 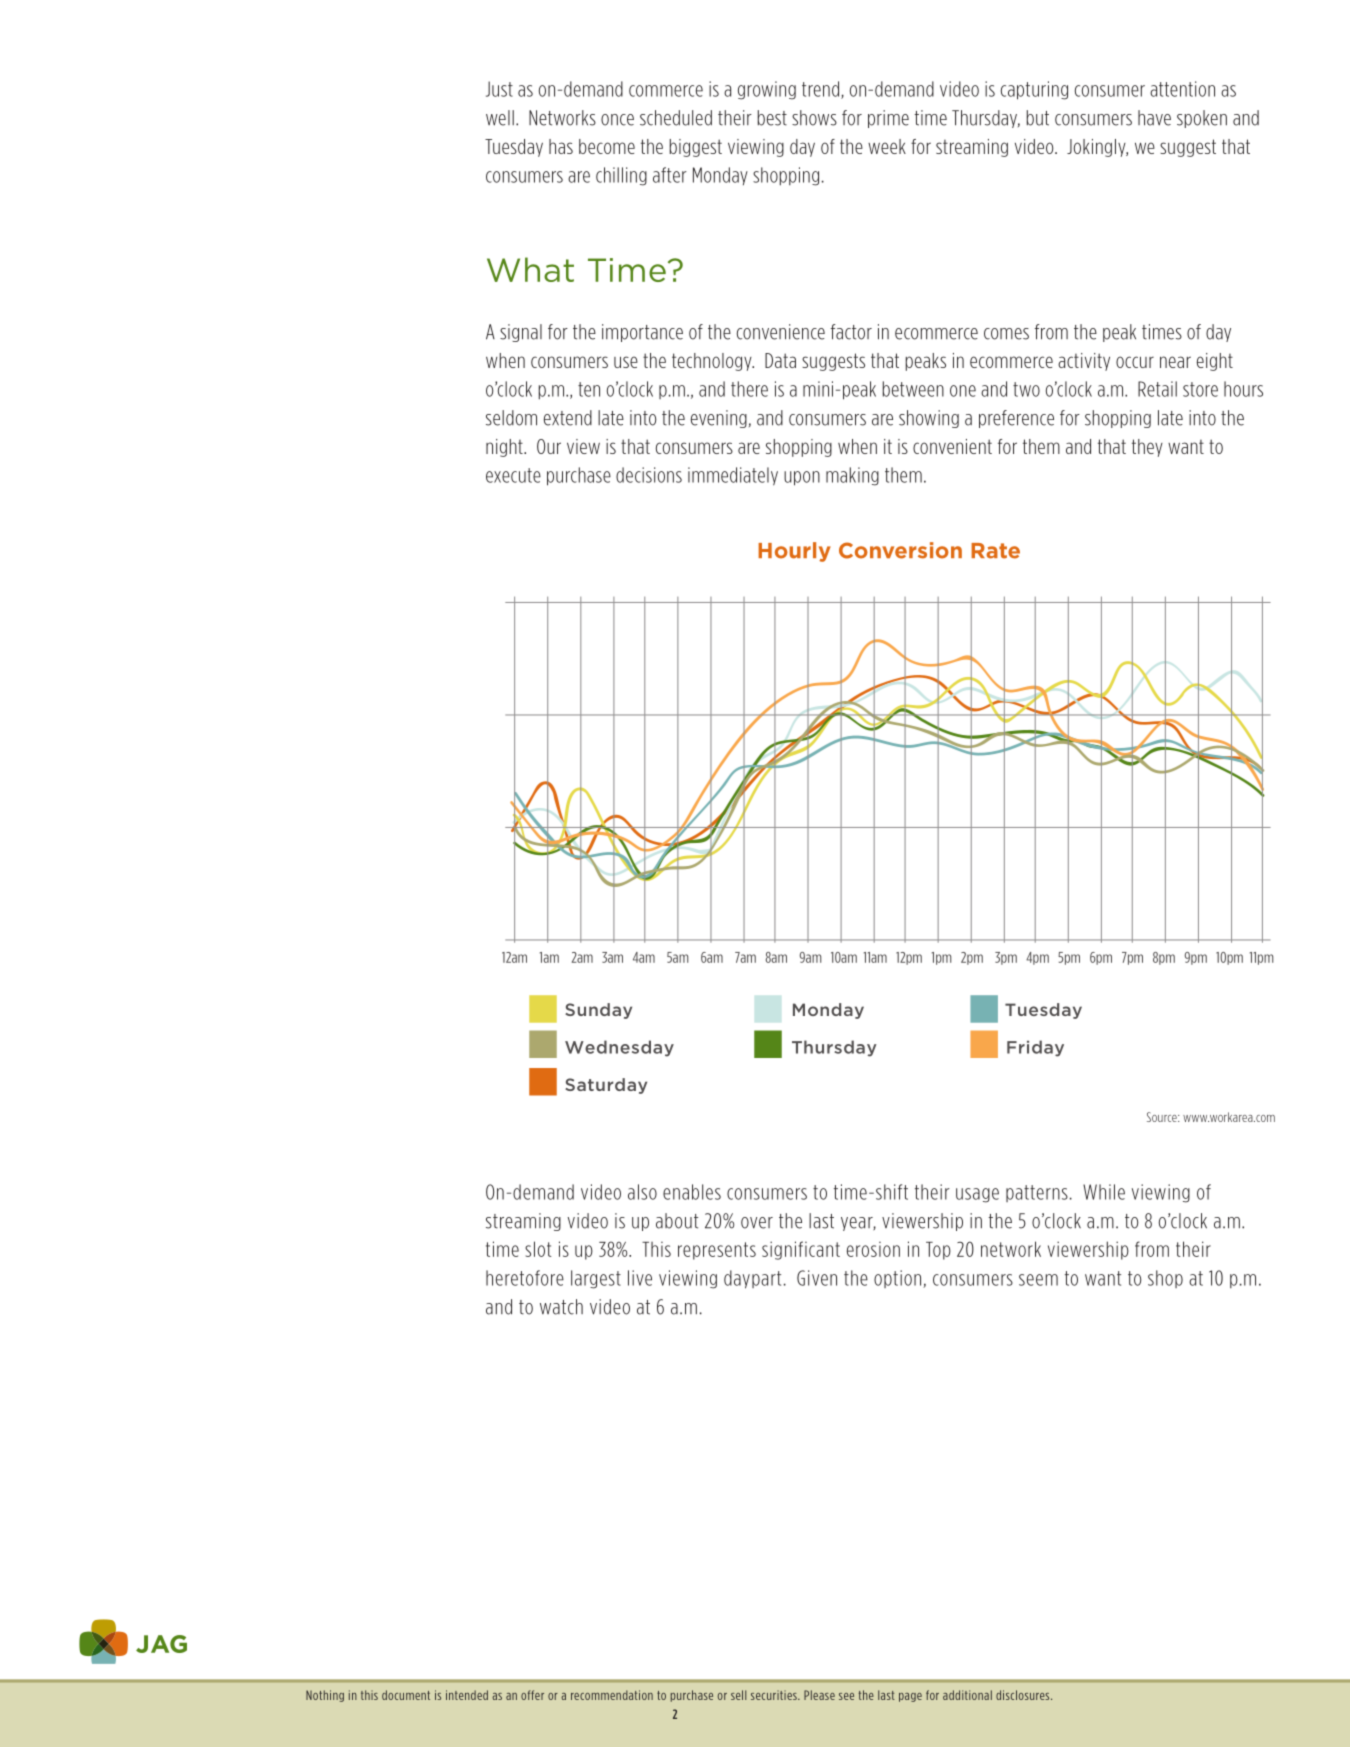 I want to click on Friday, so click(x=1035, y=1048).
